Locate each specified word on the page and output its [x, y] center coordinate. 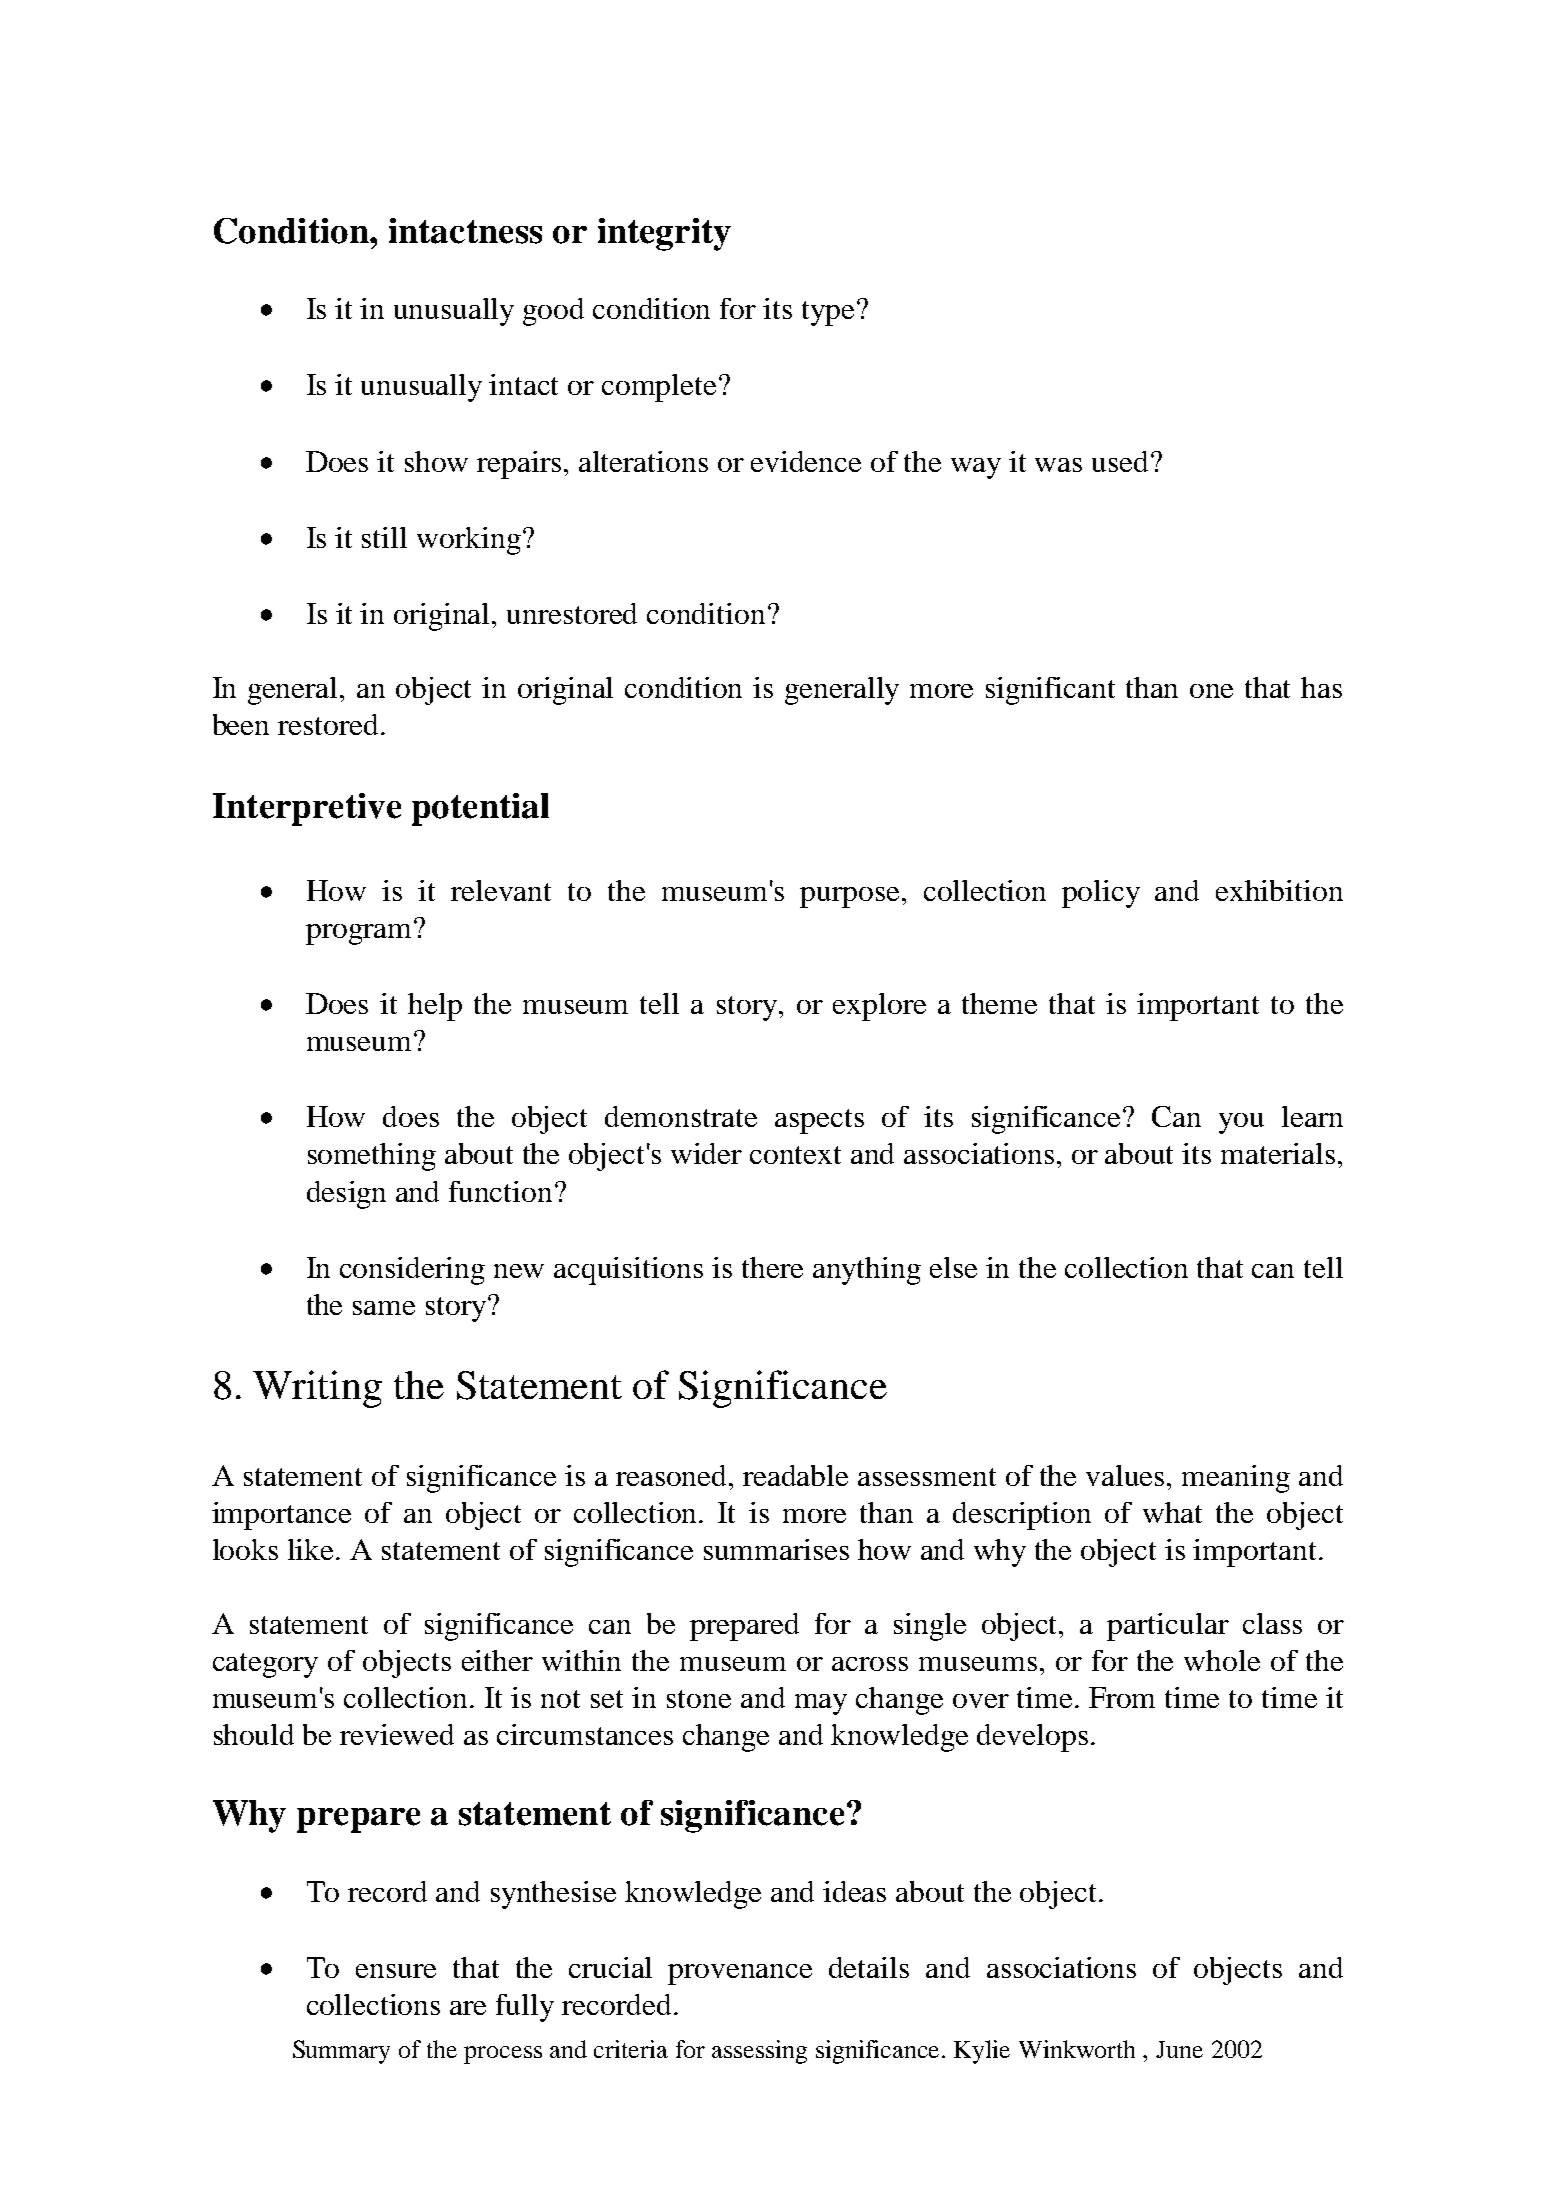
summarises [776, 1549]
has [1321, 687]
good [553, 312]
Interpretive [307, 809]
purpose [851, 897]
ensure [396, 1971]
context [795, 1155]
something [372, 1157]
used [1122, 461]
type [828, 313]
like [312, 1549]
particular [1168, 1627]
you [1241, 1123]
